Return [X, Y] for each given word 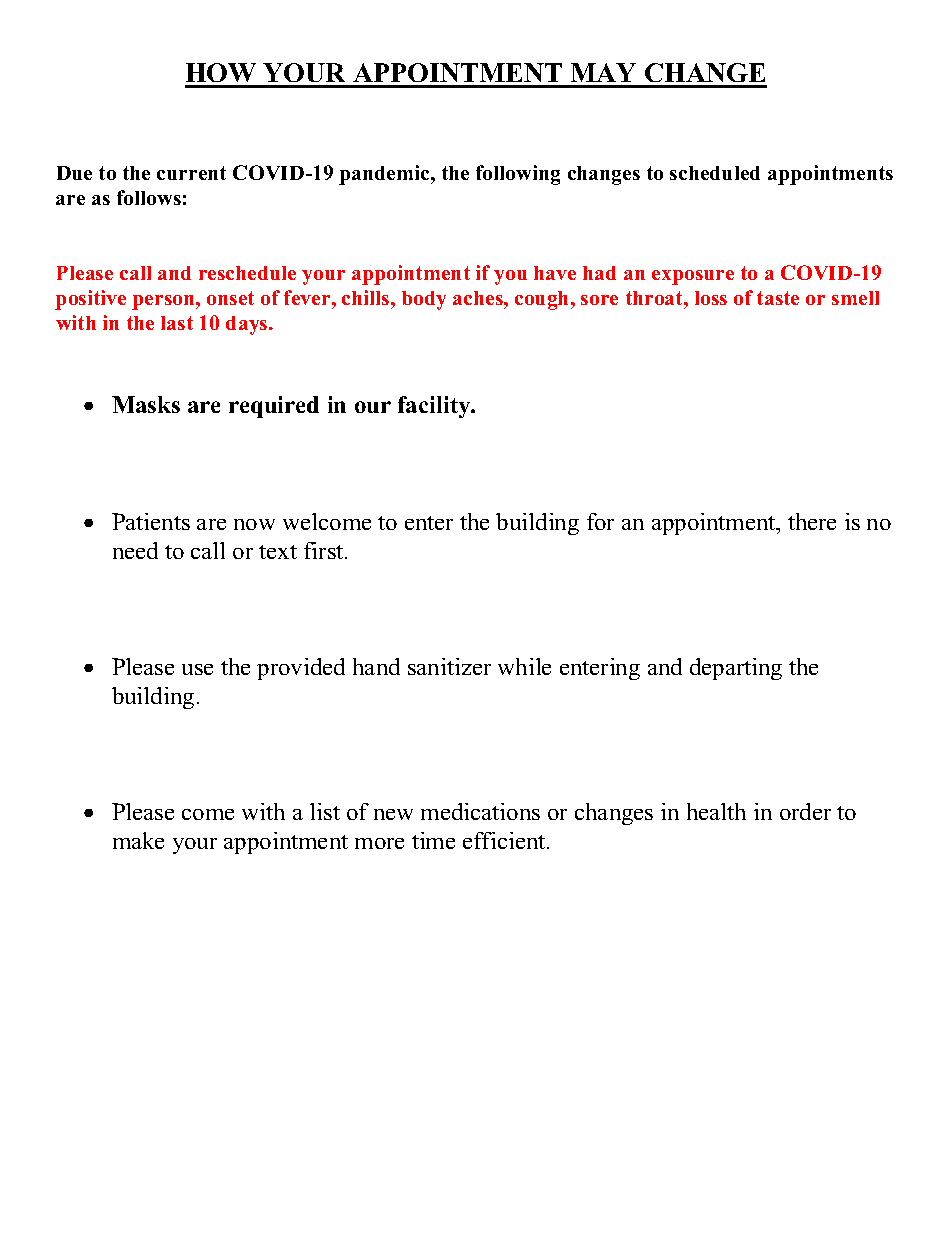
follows [149, 197]
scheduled [715, 173]
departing [736, 669]
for [600, 521]
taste [778, 298]
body [424, 300]
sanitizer [449, 666]
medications [480, 811]
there [812, 521]
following [518, 175]
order [805, 811]
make [138, 840]
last [177, 323]
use [197, 669]
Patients [151, 521]
